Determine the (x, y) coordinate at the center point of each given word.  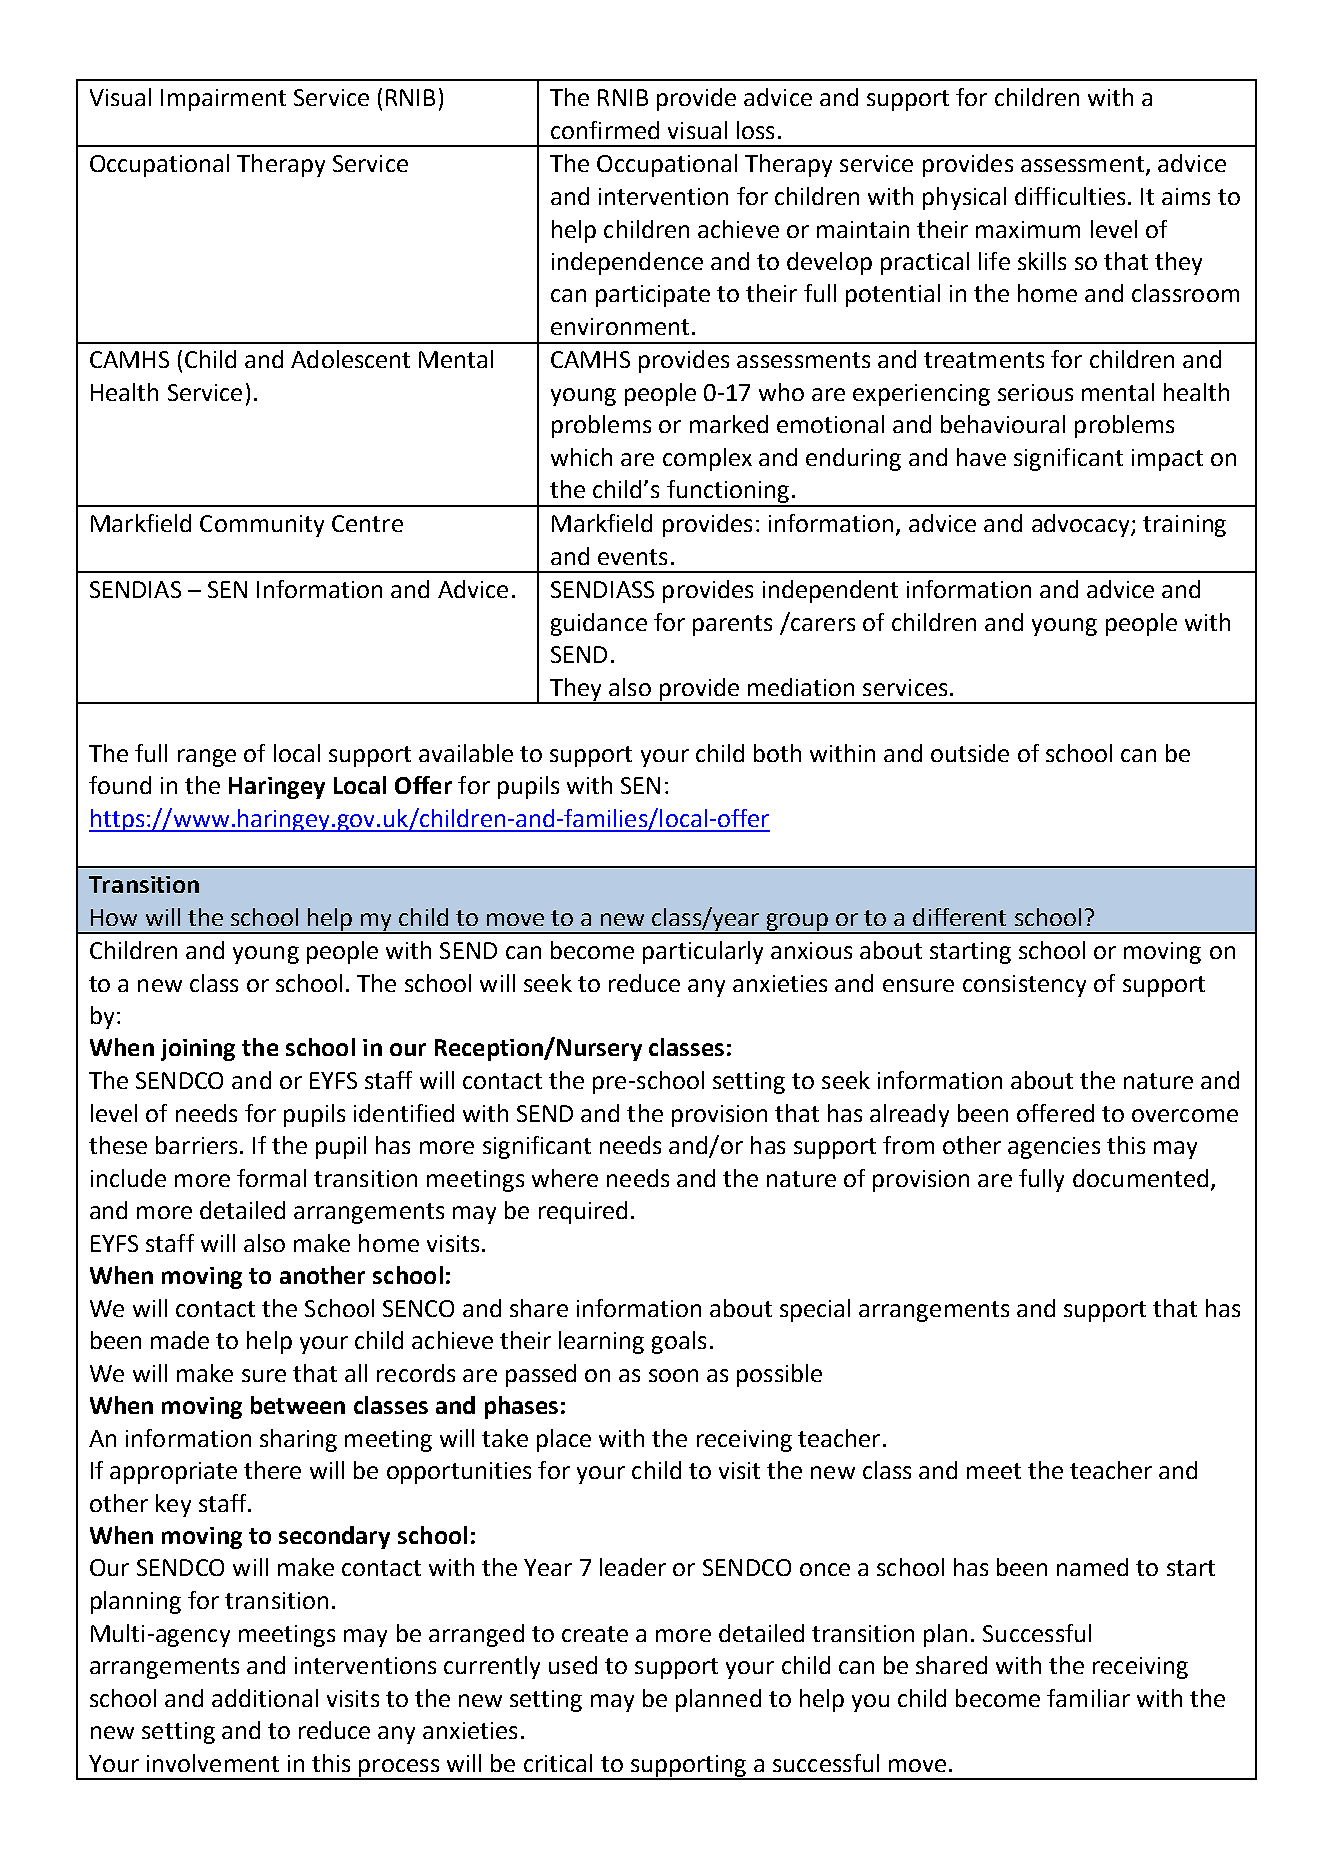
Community (262, 526)
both (777, 753)
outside (970, 753)
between (298, 1405)
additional (265, 1698)
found (120, 785)
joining (198, 1050)
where (565, 1178)
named (1092, 1567)
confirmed (605, 130)
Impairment (223, 100)
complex (707, 459)
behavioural (1003, 424)
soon (673, 1375)
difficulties (1070, 196)
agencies (1054, 1148)
